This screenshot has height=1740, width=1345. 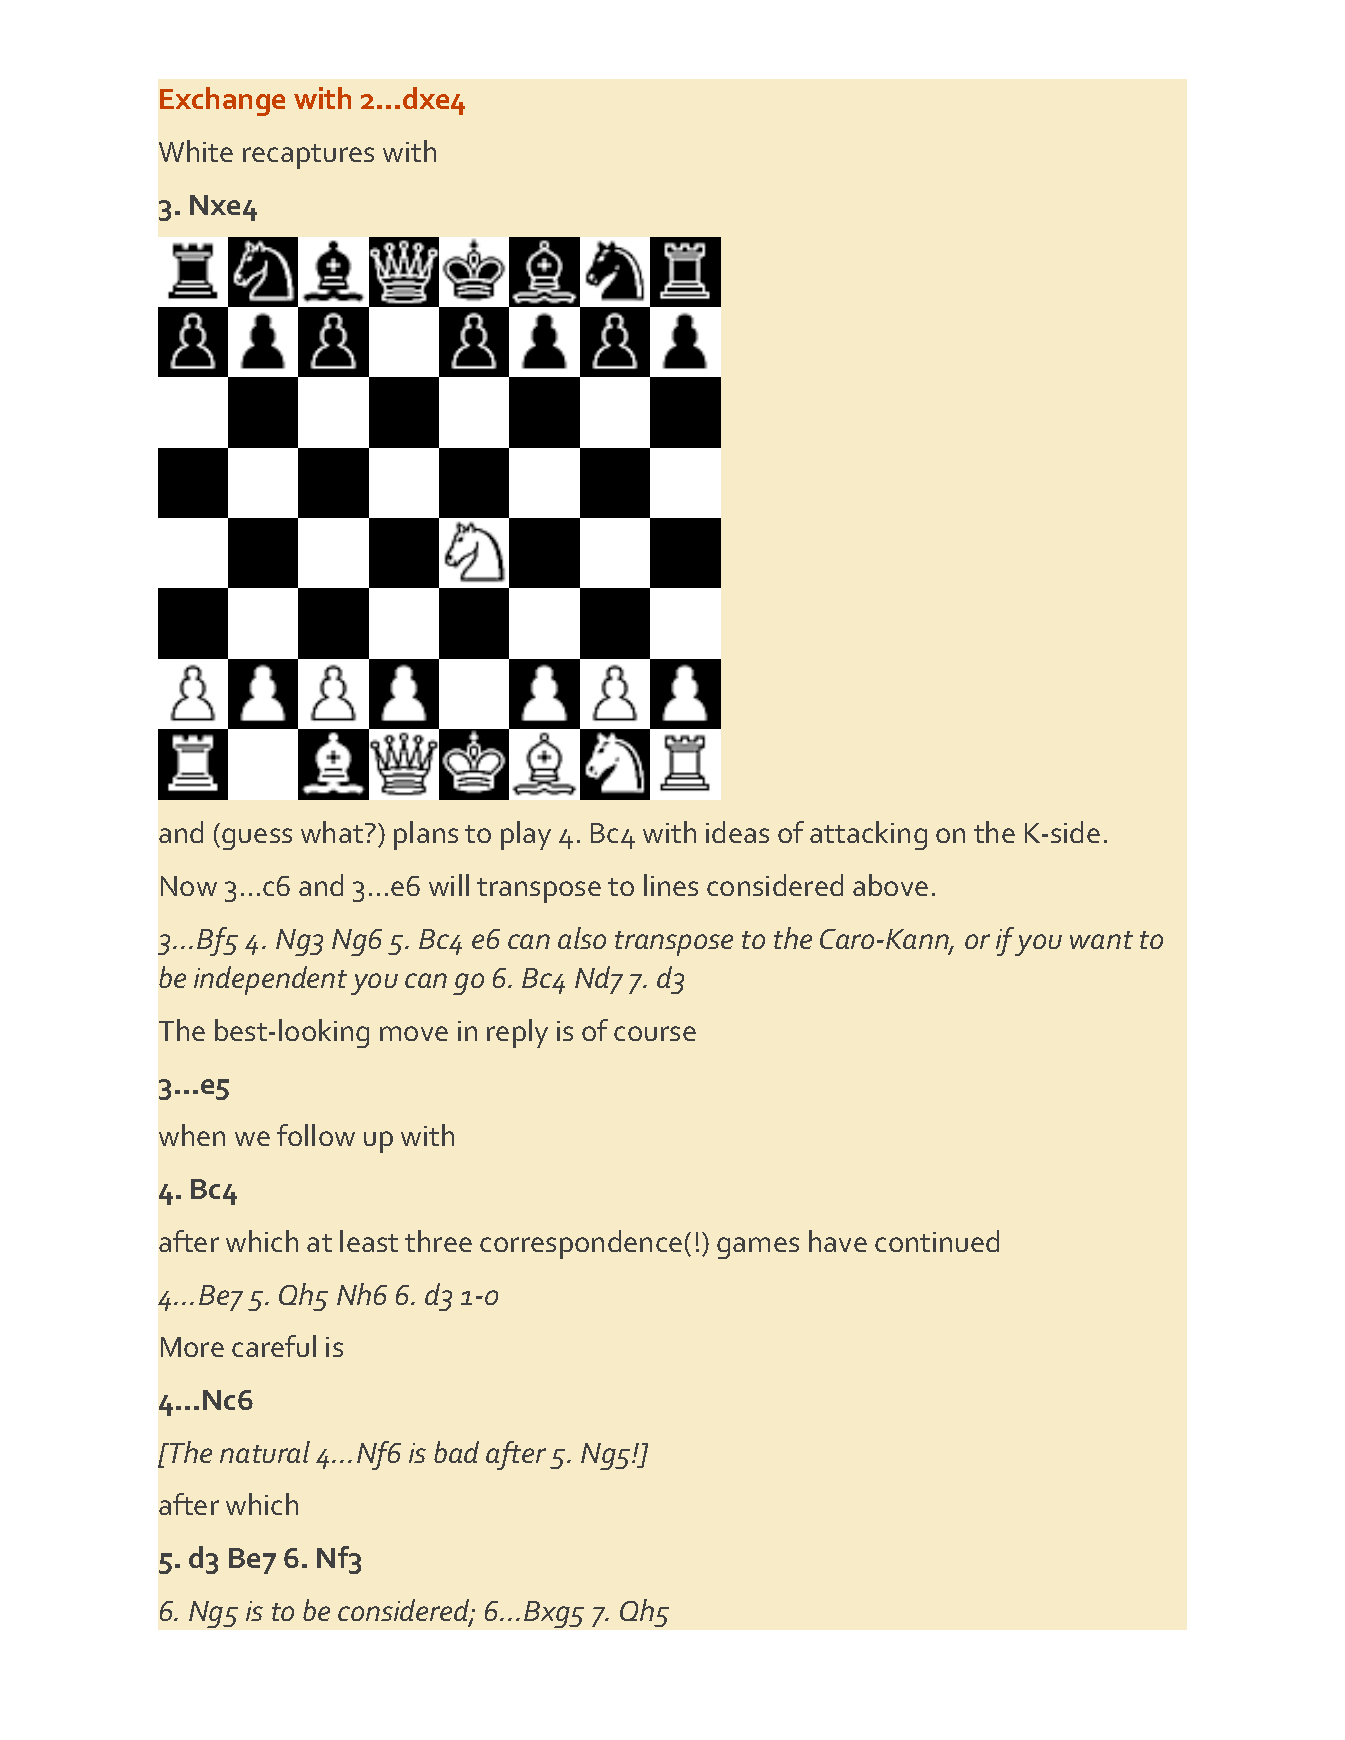 I want to click on ideas, so click(x=737, y=832).
